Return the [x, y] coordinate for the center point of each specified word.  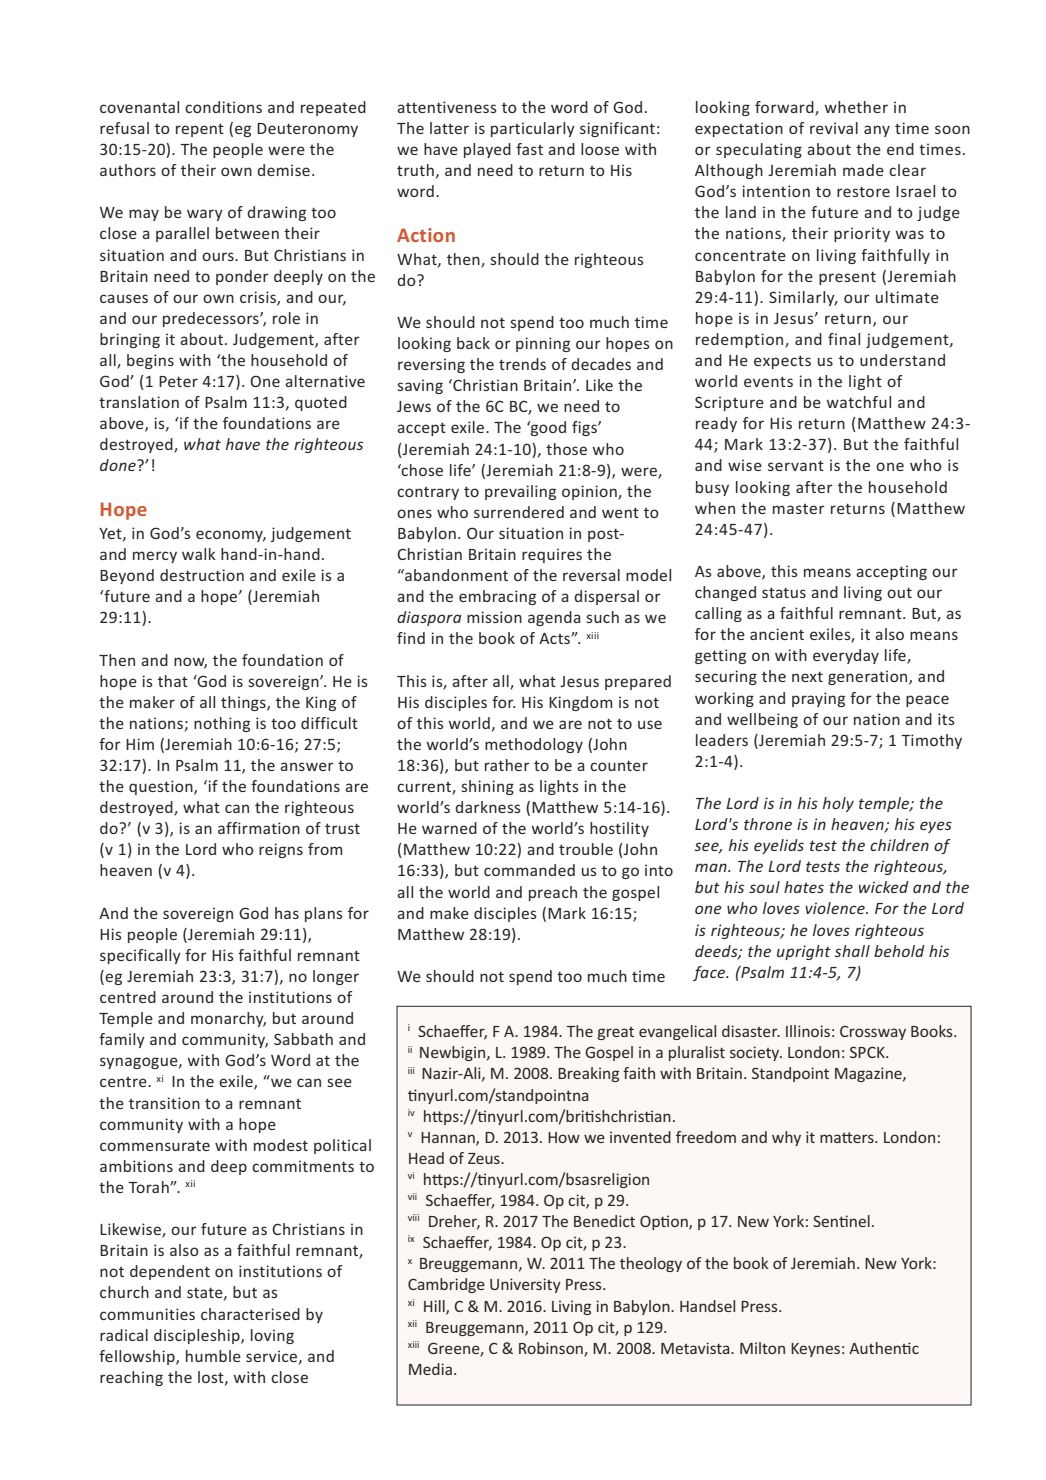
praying [818, 699]
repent [200, 130]
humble [213, 1356]
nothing [222, 724]
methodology [534, 745]
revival [834, 128]
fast [529, 149]
